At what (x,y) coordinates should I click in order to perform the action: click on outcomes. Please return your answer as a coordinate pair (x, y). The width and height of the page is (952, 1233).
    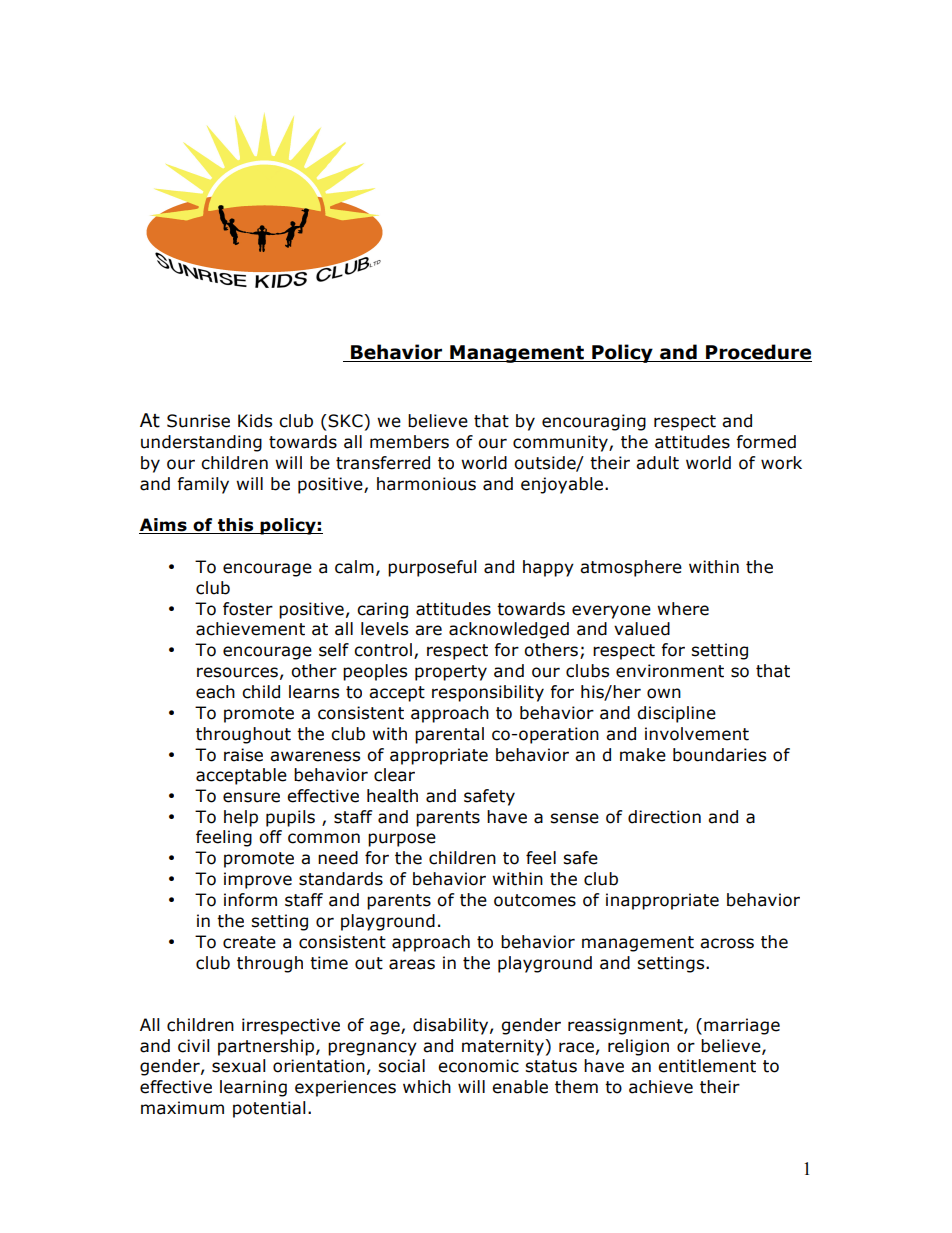
    Looking at the image, I should click on (535, 900).
